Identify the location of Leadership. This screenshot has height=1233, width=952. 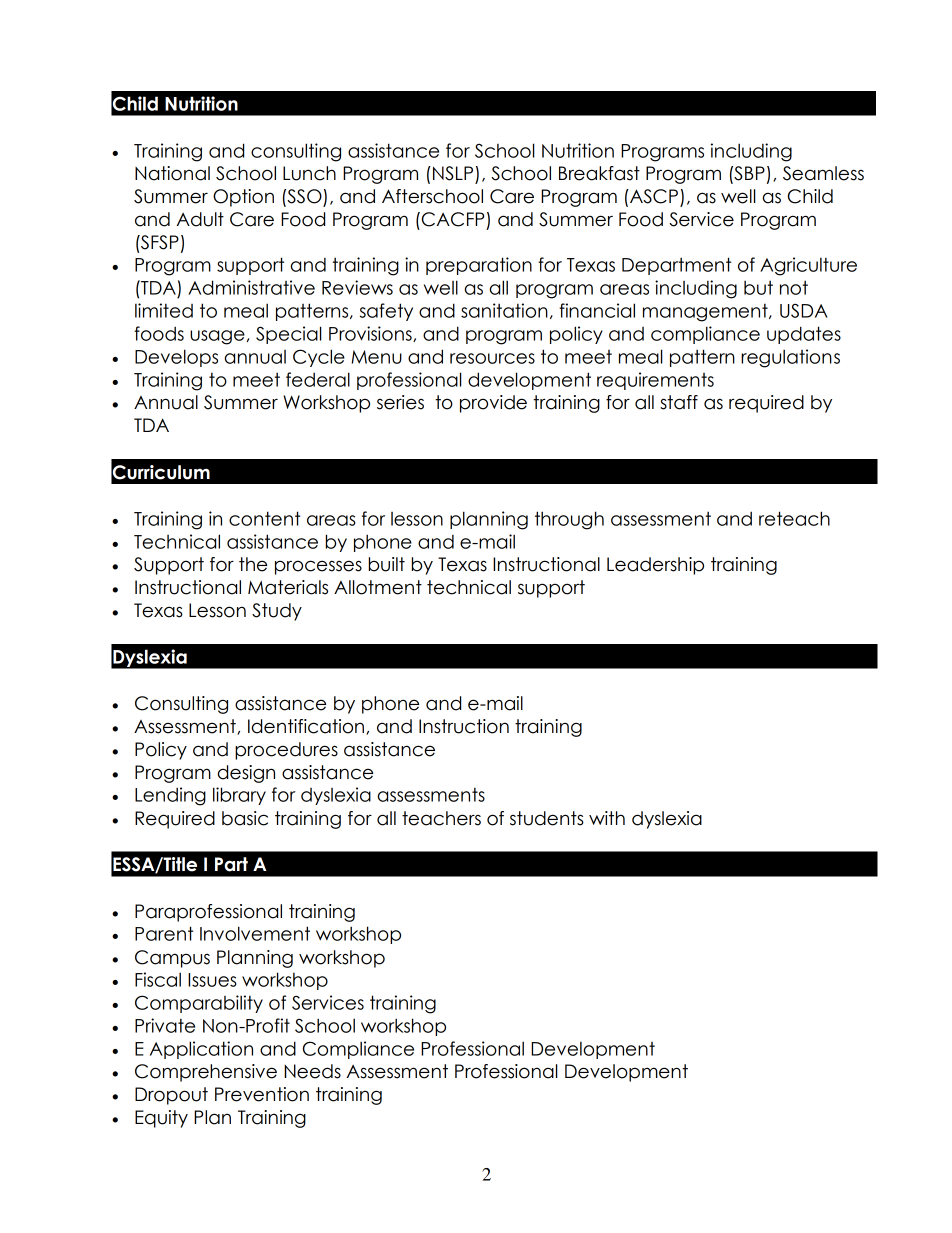
(655, 566).
